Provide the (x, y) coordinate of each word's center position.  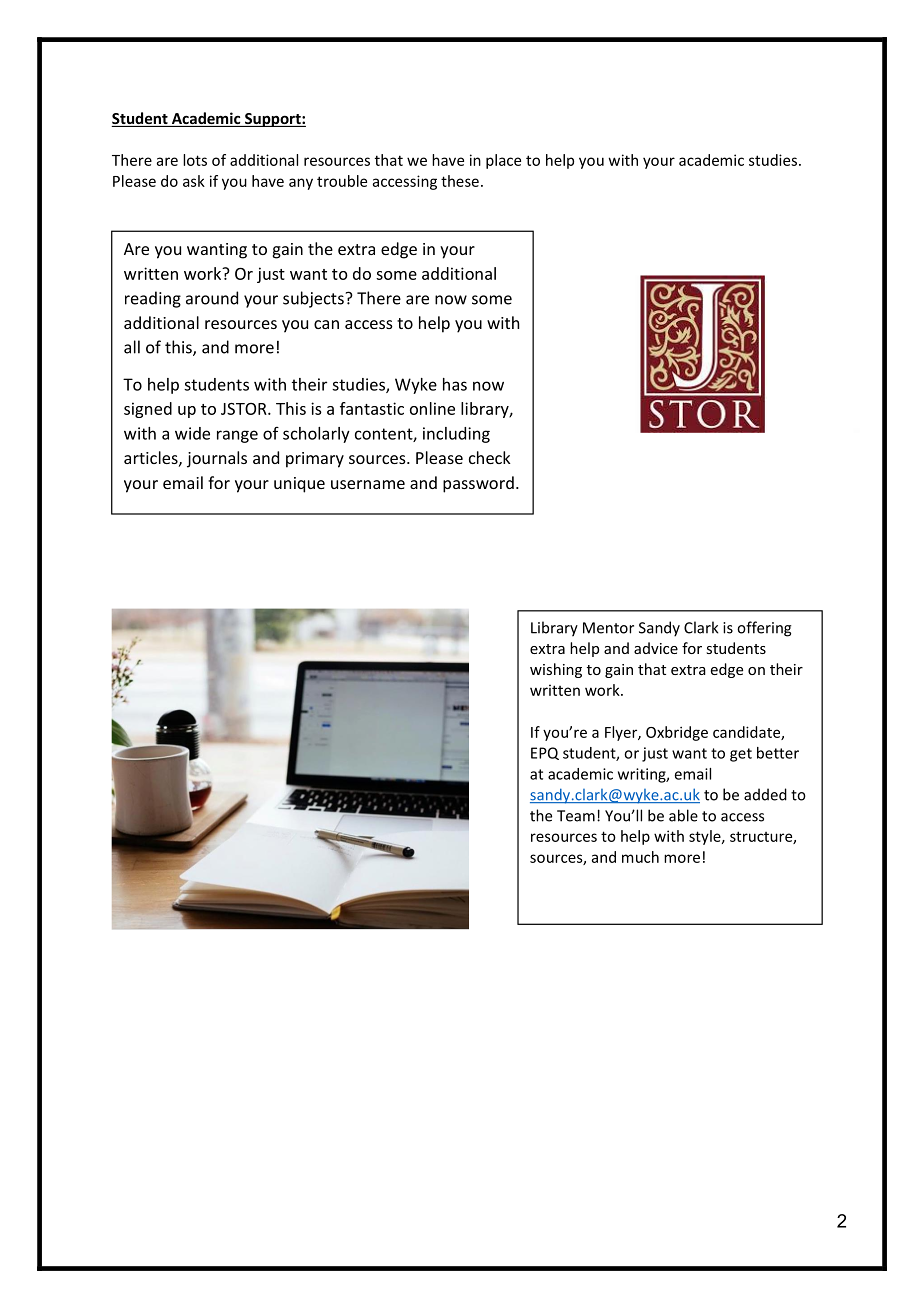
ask (194, 181)
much (640, 857)
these (460, 181)
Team (576, 816)
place (503, 161)
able (683, 815)
